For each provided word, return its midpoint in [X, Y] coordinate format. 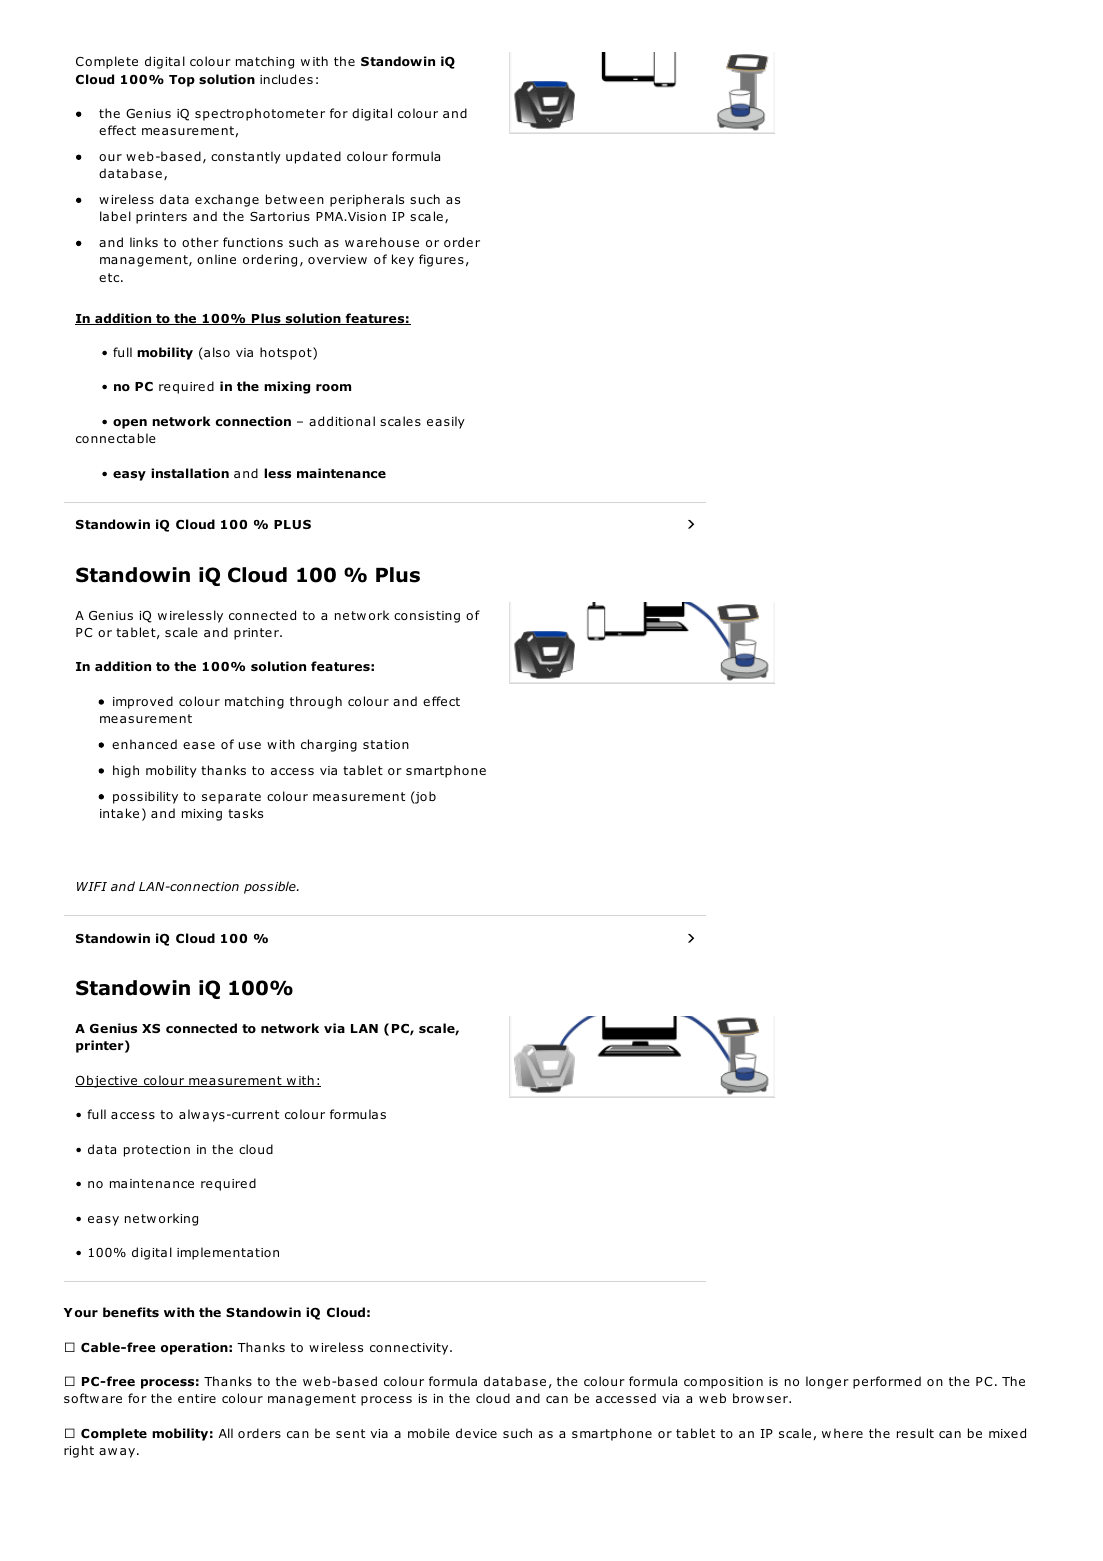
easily [446, 422]
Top [182, 81]
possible [271, 887]
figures [441, 260]
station [386, 744]
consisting [427, 617]
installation [190, 473]
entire [197, 1398]
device [476, 1433]
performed [887, 1382]
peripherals [367, 200]
